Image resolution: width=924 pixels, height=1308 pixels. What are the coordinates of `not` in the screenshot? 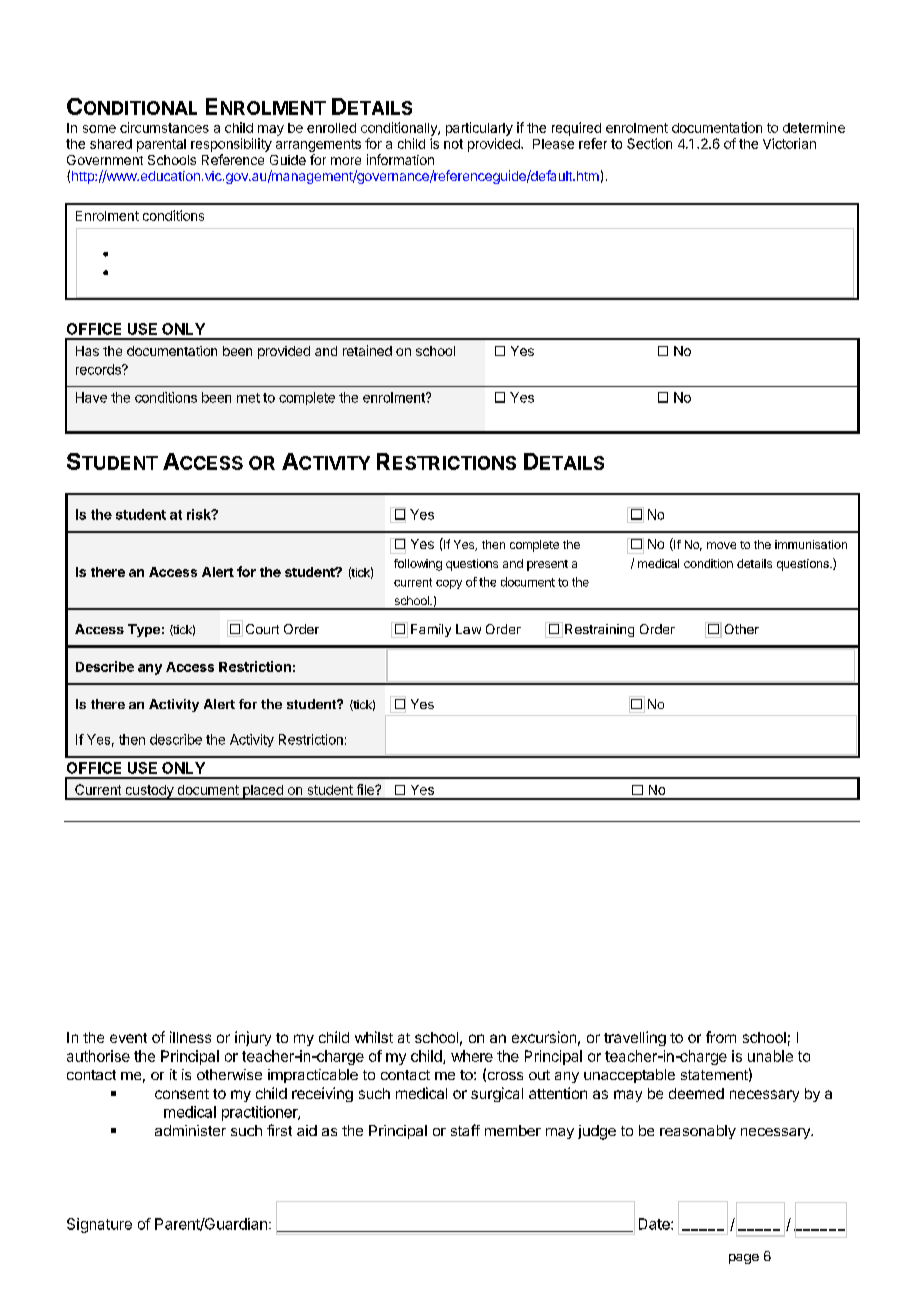 It's located at (453, 144).
